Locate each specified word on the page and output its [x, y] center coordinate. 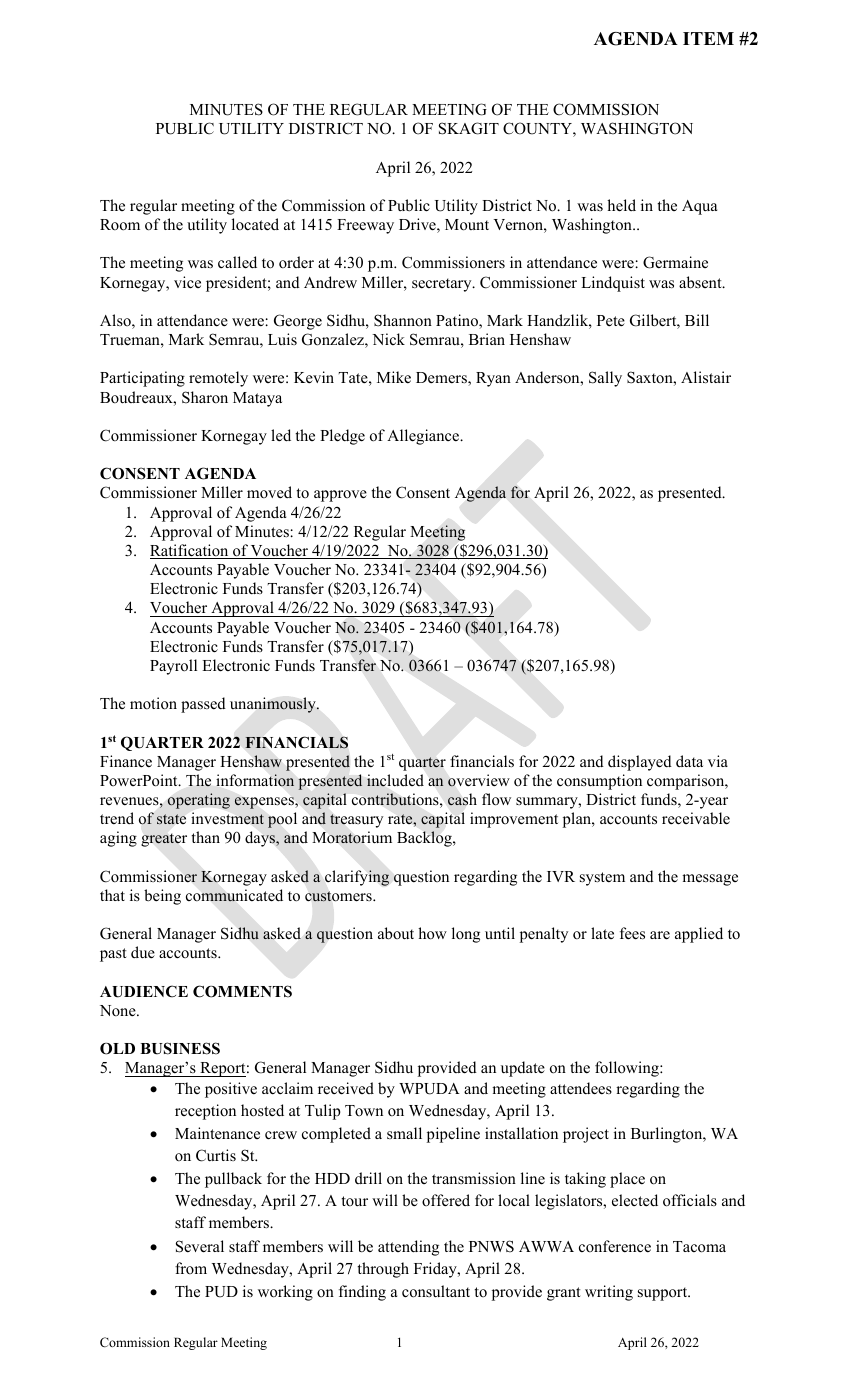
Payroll [173, 667]
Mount [467, 225]
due [143, 952]
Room [120, 225]
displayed [640, 763]
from [191, 1268]
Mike [394, 377]
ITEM [708, 38]
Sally [605, 379]
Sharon [205, 397]
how [432, 933]
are [660, 935]
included [395, 780]
